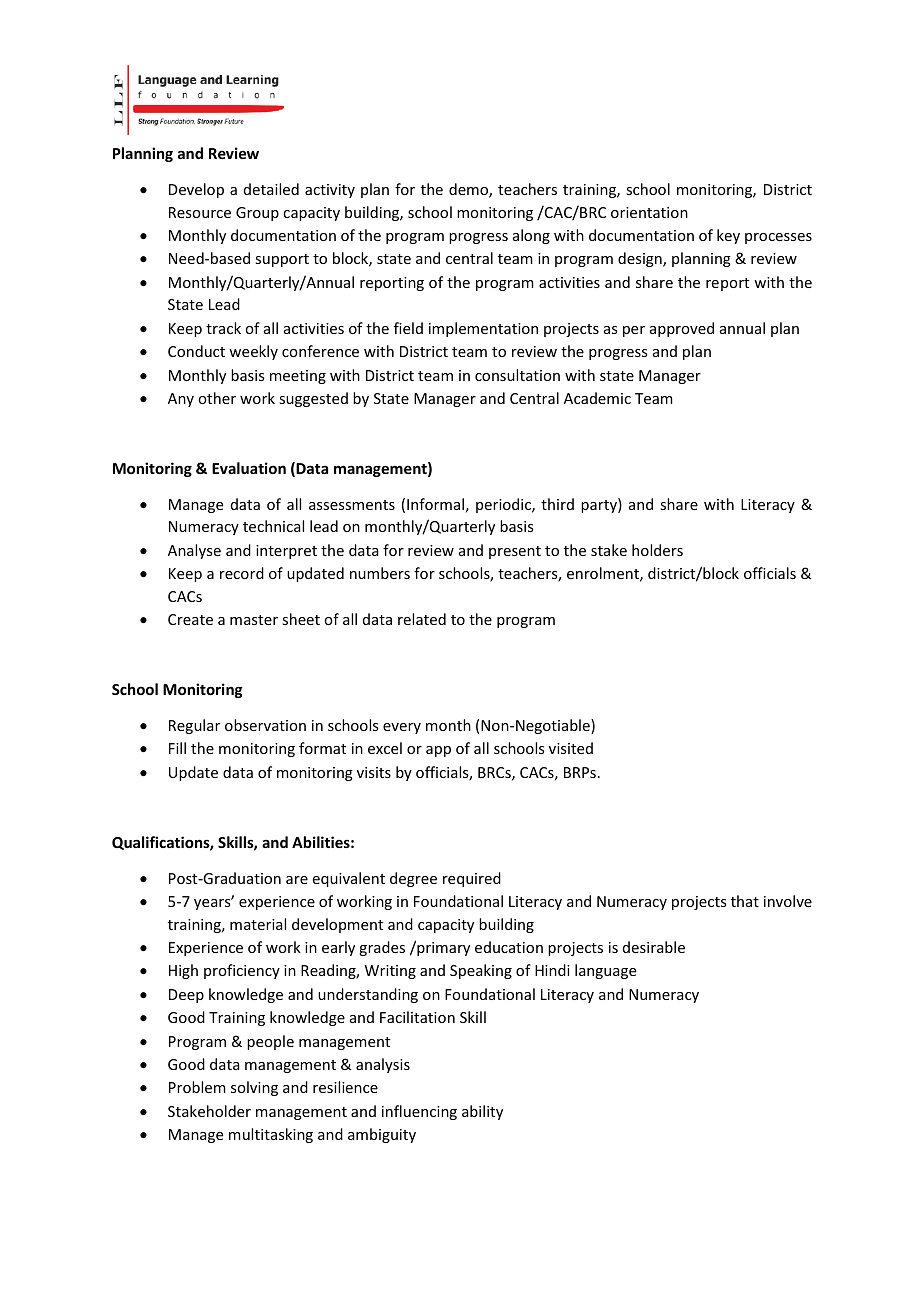  I want to click on holders, so click(657, 550).
